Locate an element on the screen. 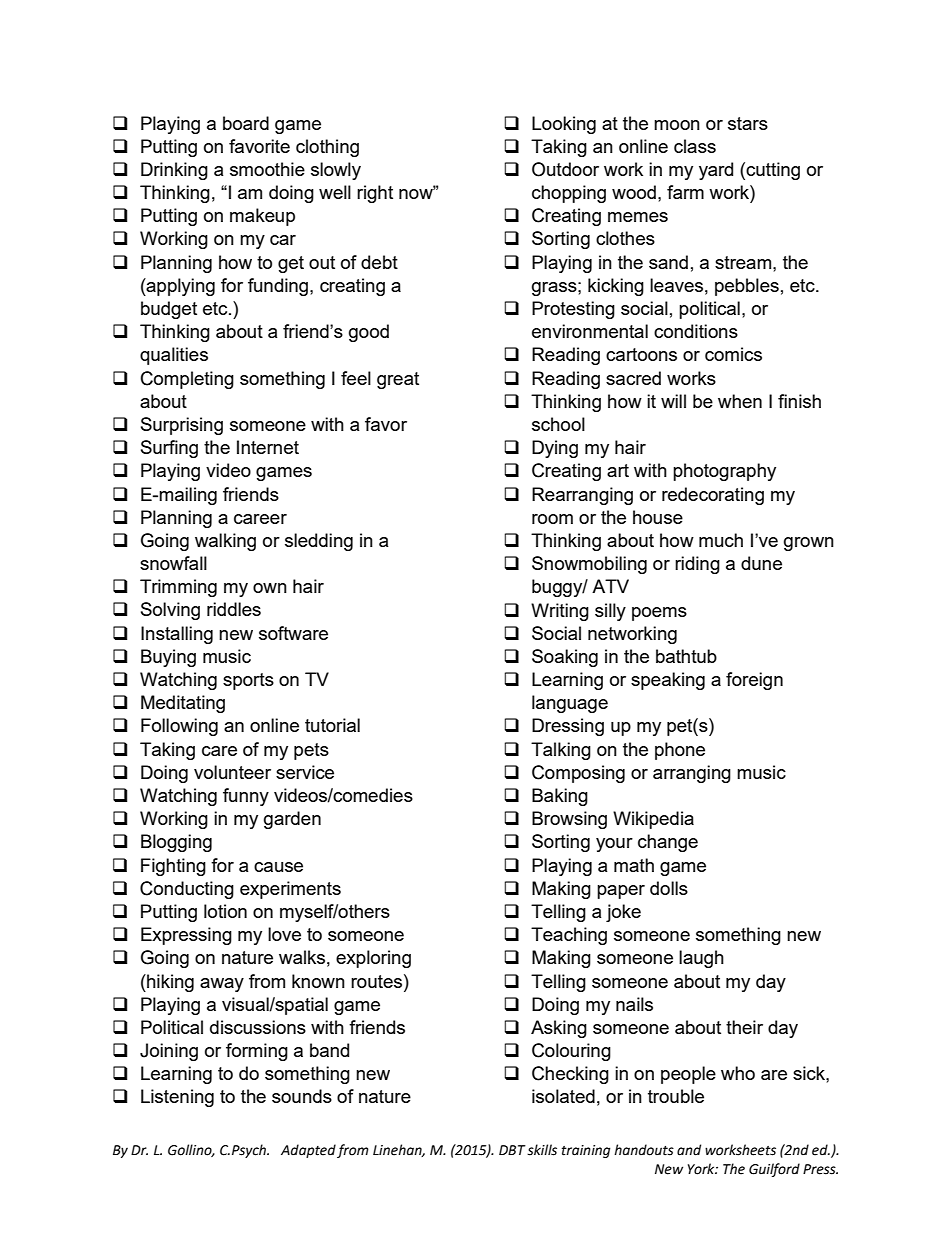 The image size is (952, 1233). smoothie is located at coordinates (267, 169).
